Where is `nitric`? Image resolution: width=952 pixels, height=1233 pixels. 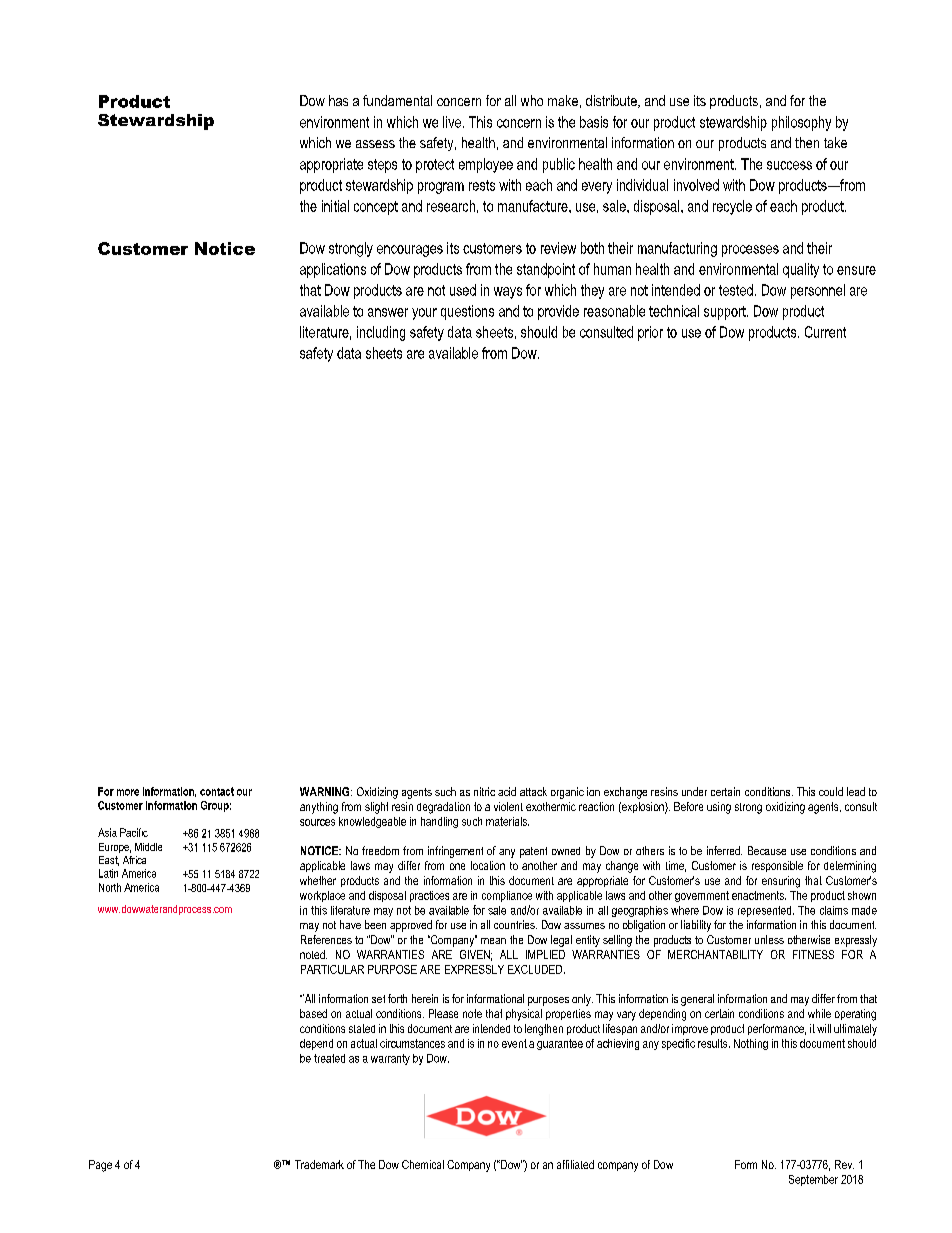
nitric is located at coordinates (484, 791).
